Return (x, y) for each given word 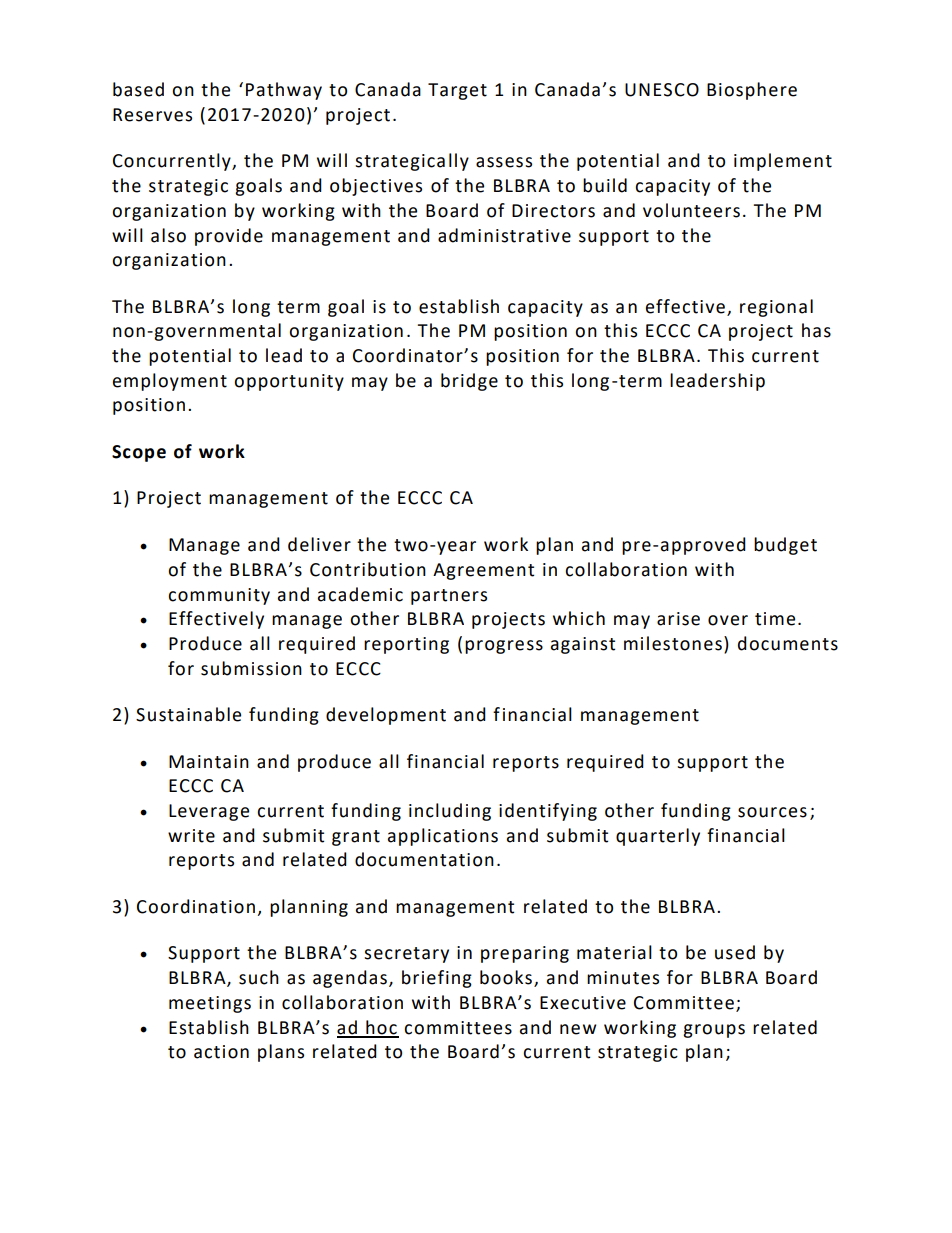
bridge (469, 382)
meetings (210, 1004)
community (219, 596)
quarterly (658, 837)
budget (785, 546)
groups (714, 1031)
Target (457, 91)
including (450, 812)
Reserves (152, 115)
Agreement (483, 571)
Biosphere (752, 91)
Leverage (209, 812)
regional (776, 308)
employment (170, 382)
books (506, 977)
